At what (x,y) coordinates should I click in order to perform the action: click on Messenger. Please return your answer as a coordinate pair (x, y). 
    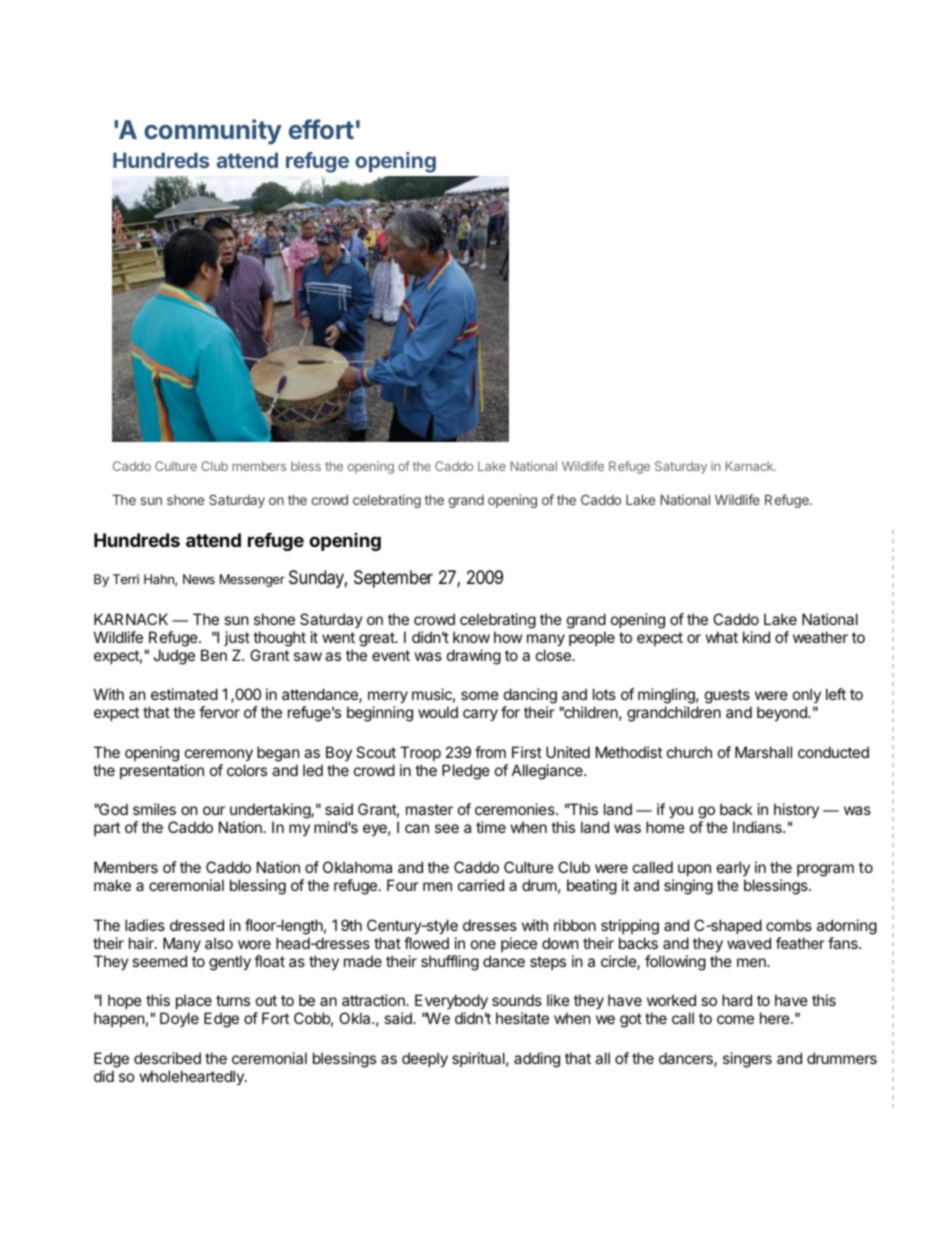
    Looking at the image, I should click on (252, 580).
